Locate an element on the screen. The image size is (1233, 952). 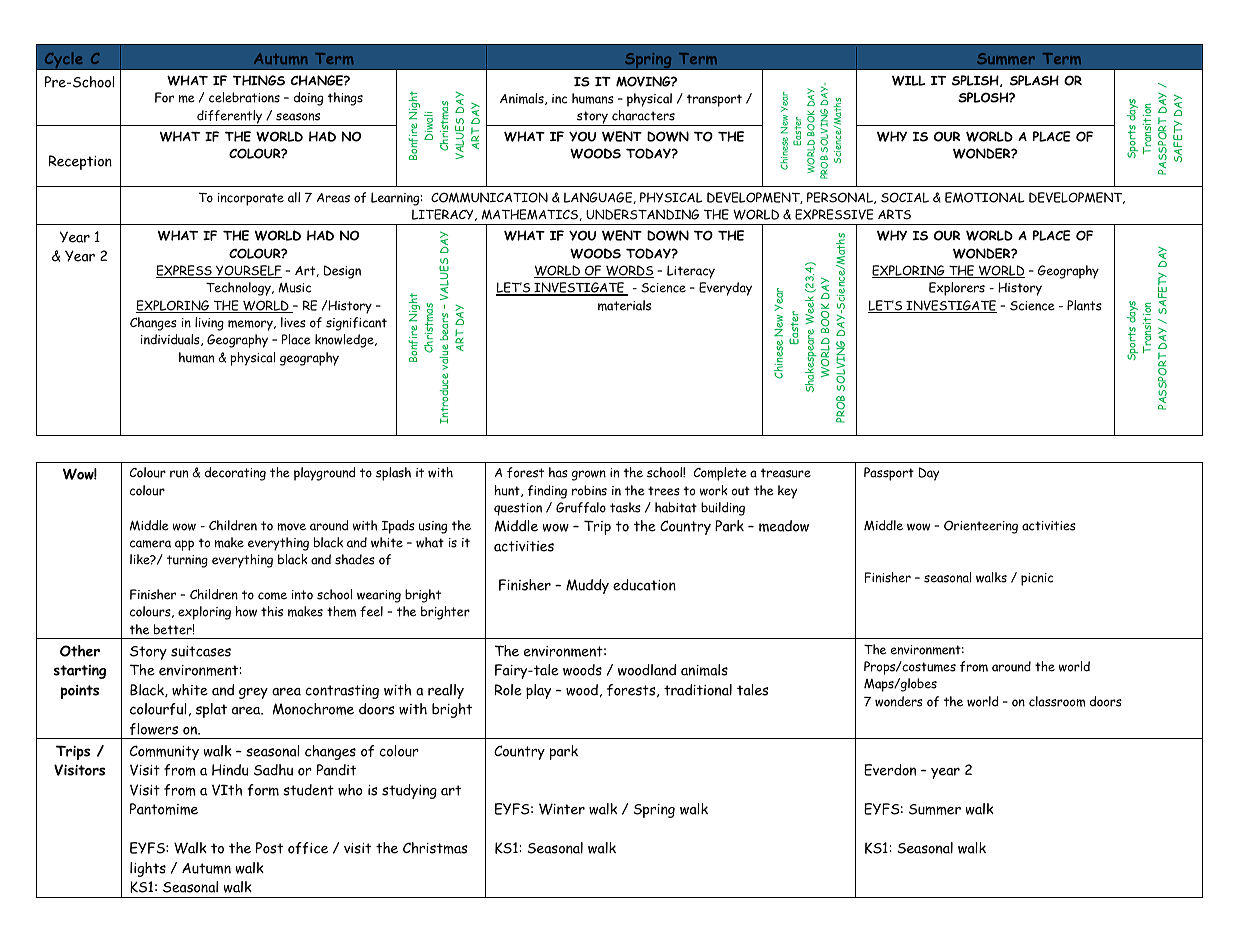
run is located at coordinates (179, 474).
